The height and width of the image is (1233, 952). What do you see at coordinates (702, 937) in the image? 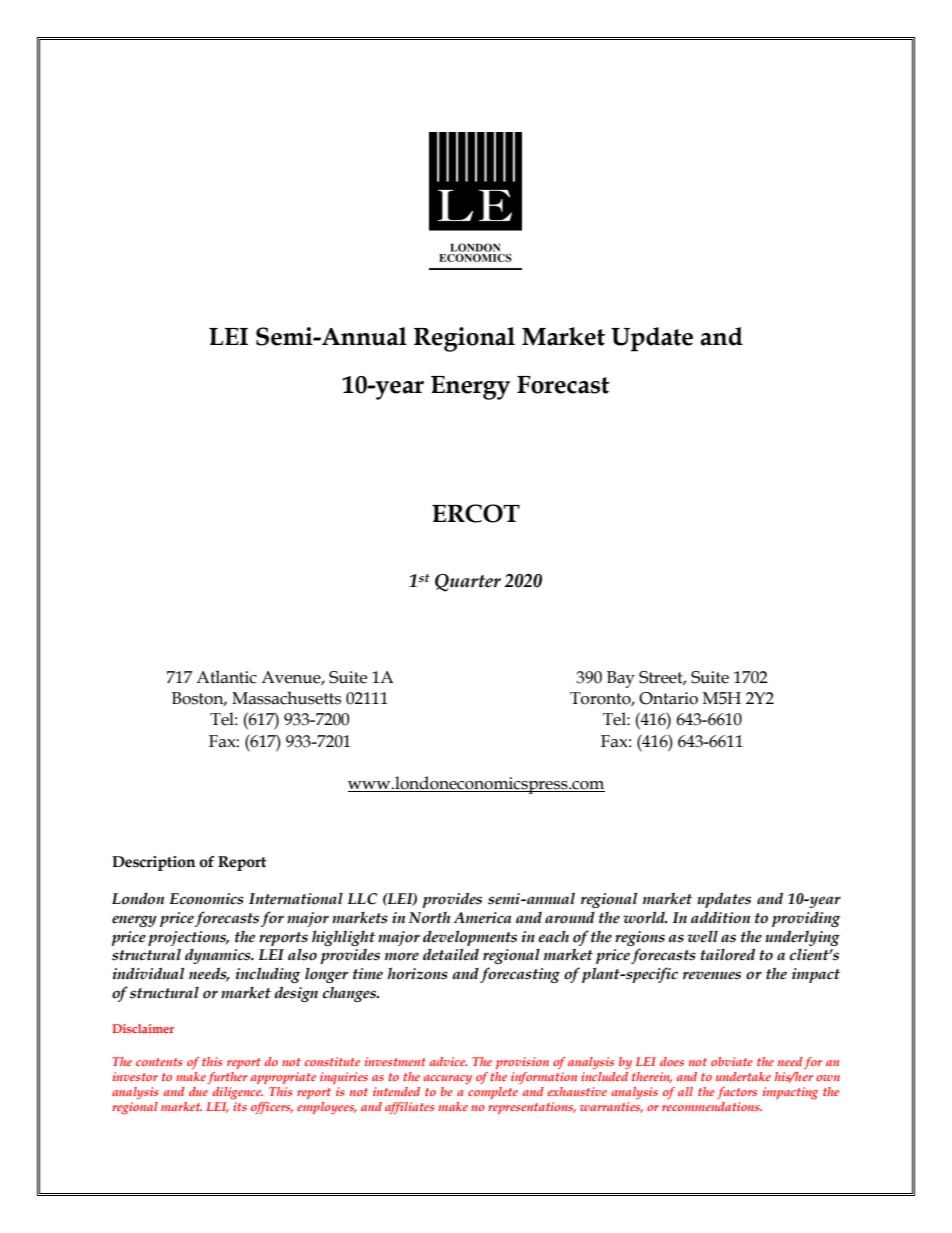
I see `well` at bounding box center [702, 937].
